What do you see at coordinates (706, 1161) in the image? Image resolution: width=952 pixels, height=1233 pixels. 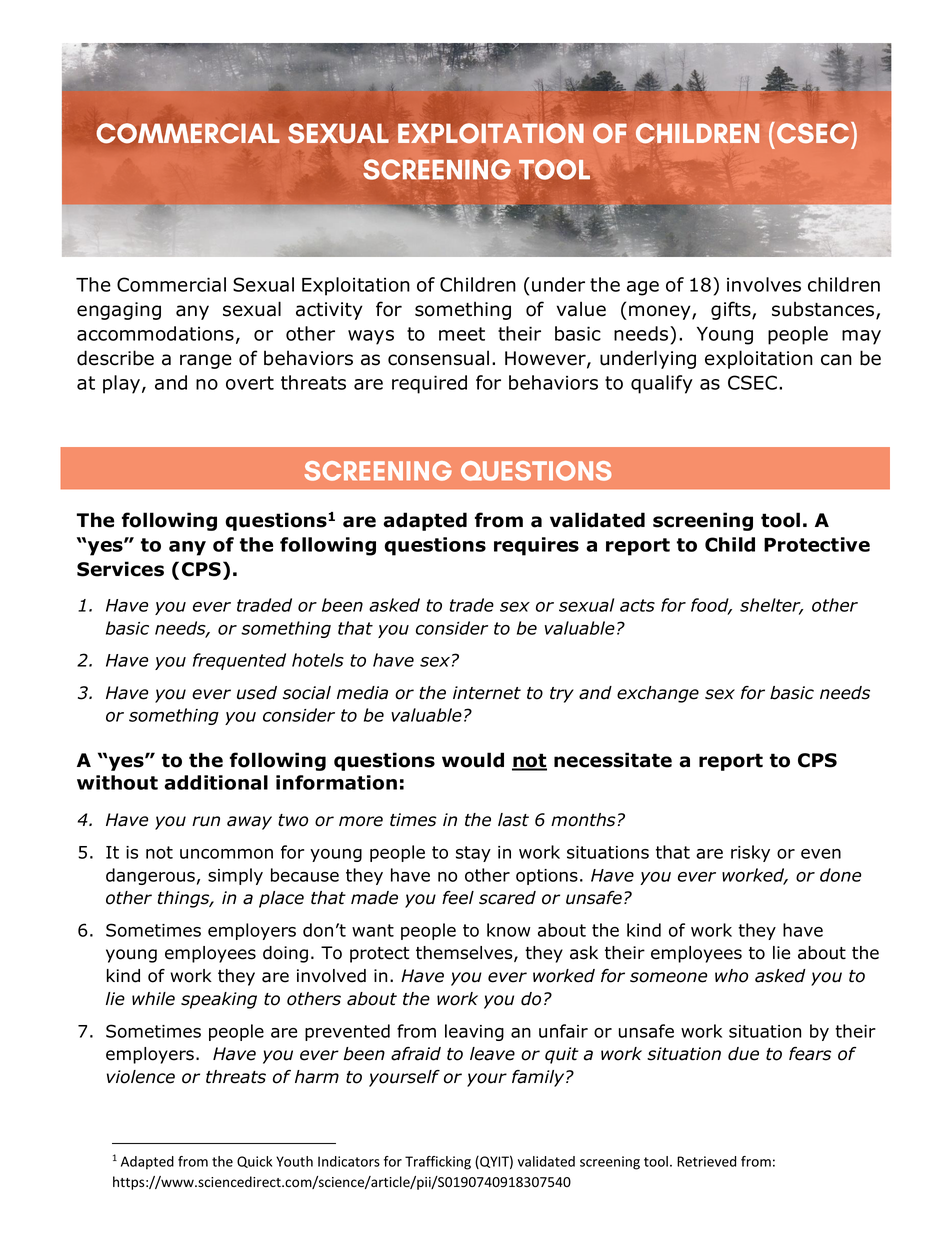 I see `Retrieved` at bounding box center [706, 1161].
